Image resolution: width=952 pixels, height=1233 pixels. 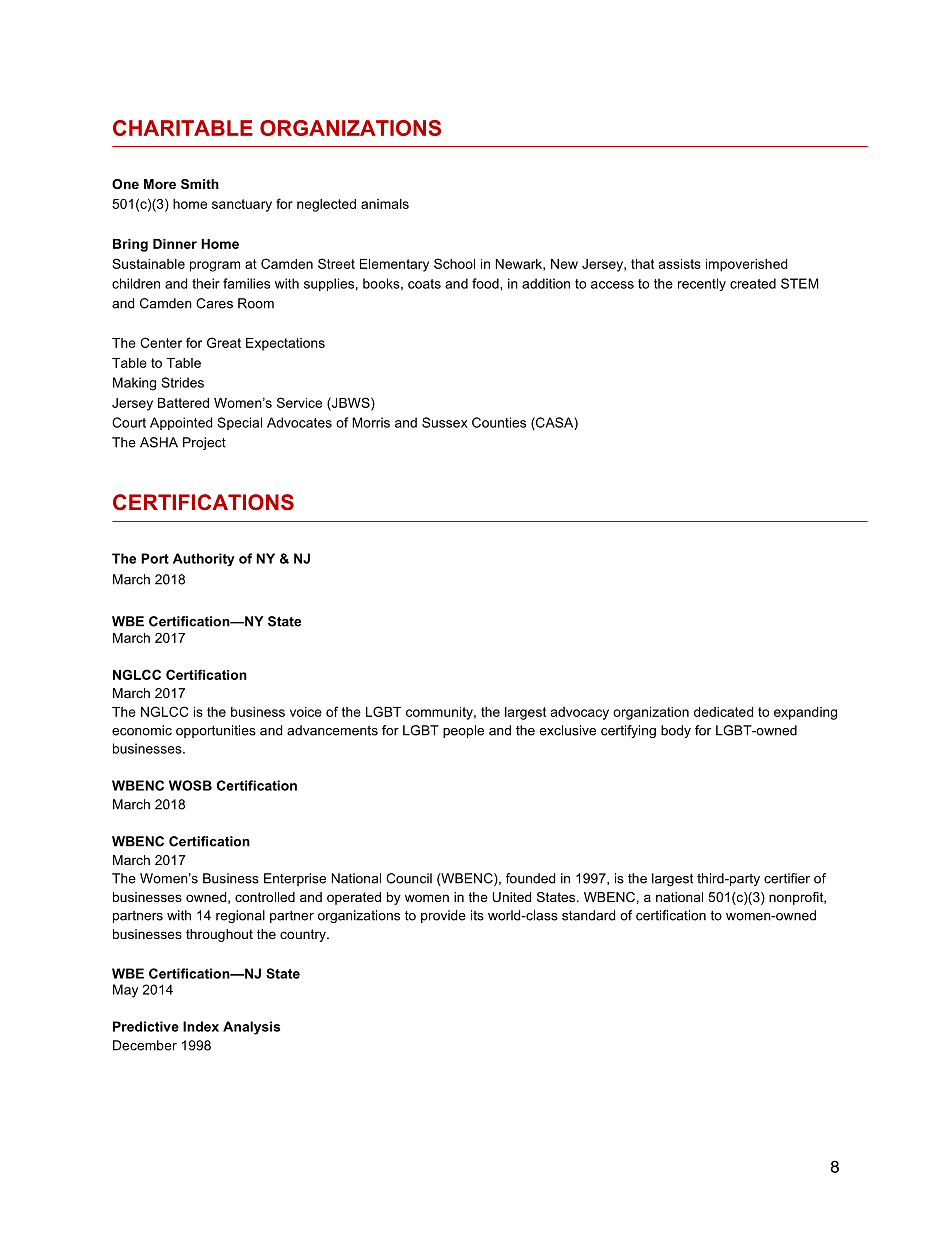 What do you see at coordinates (242, 205) in the screenshot?
I see `sanctuary` at bounding box center [242, 205].
